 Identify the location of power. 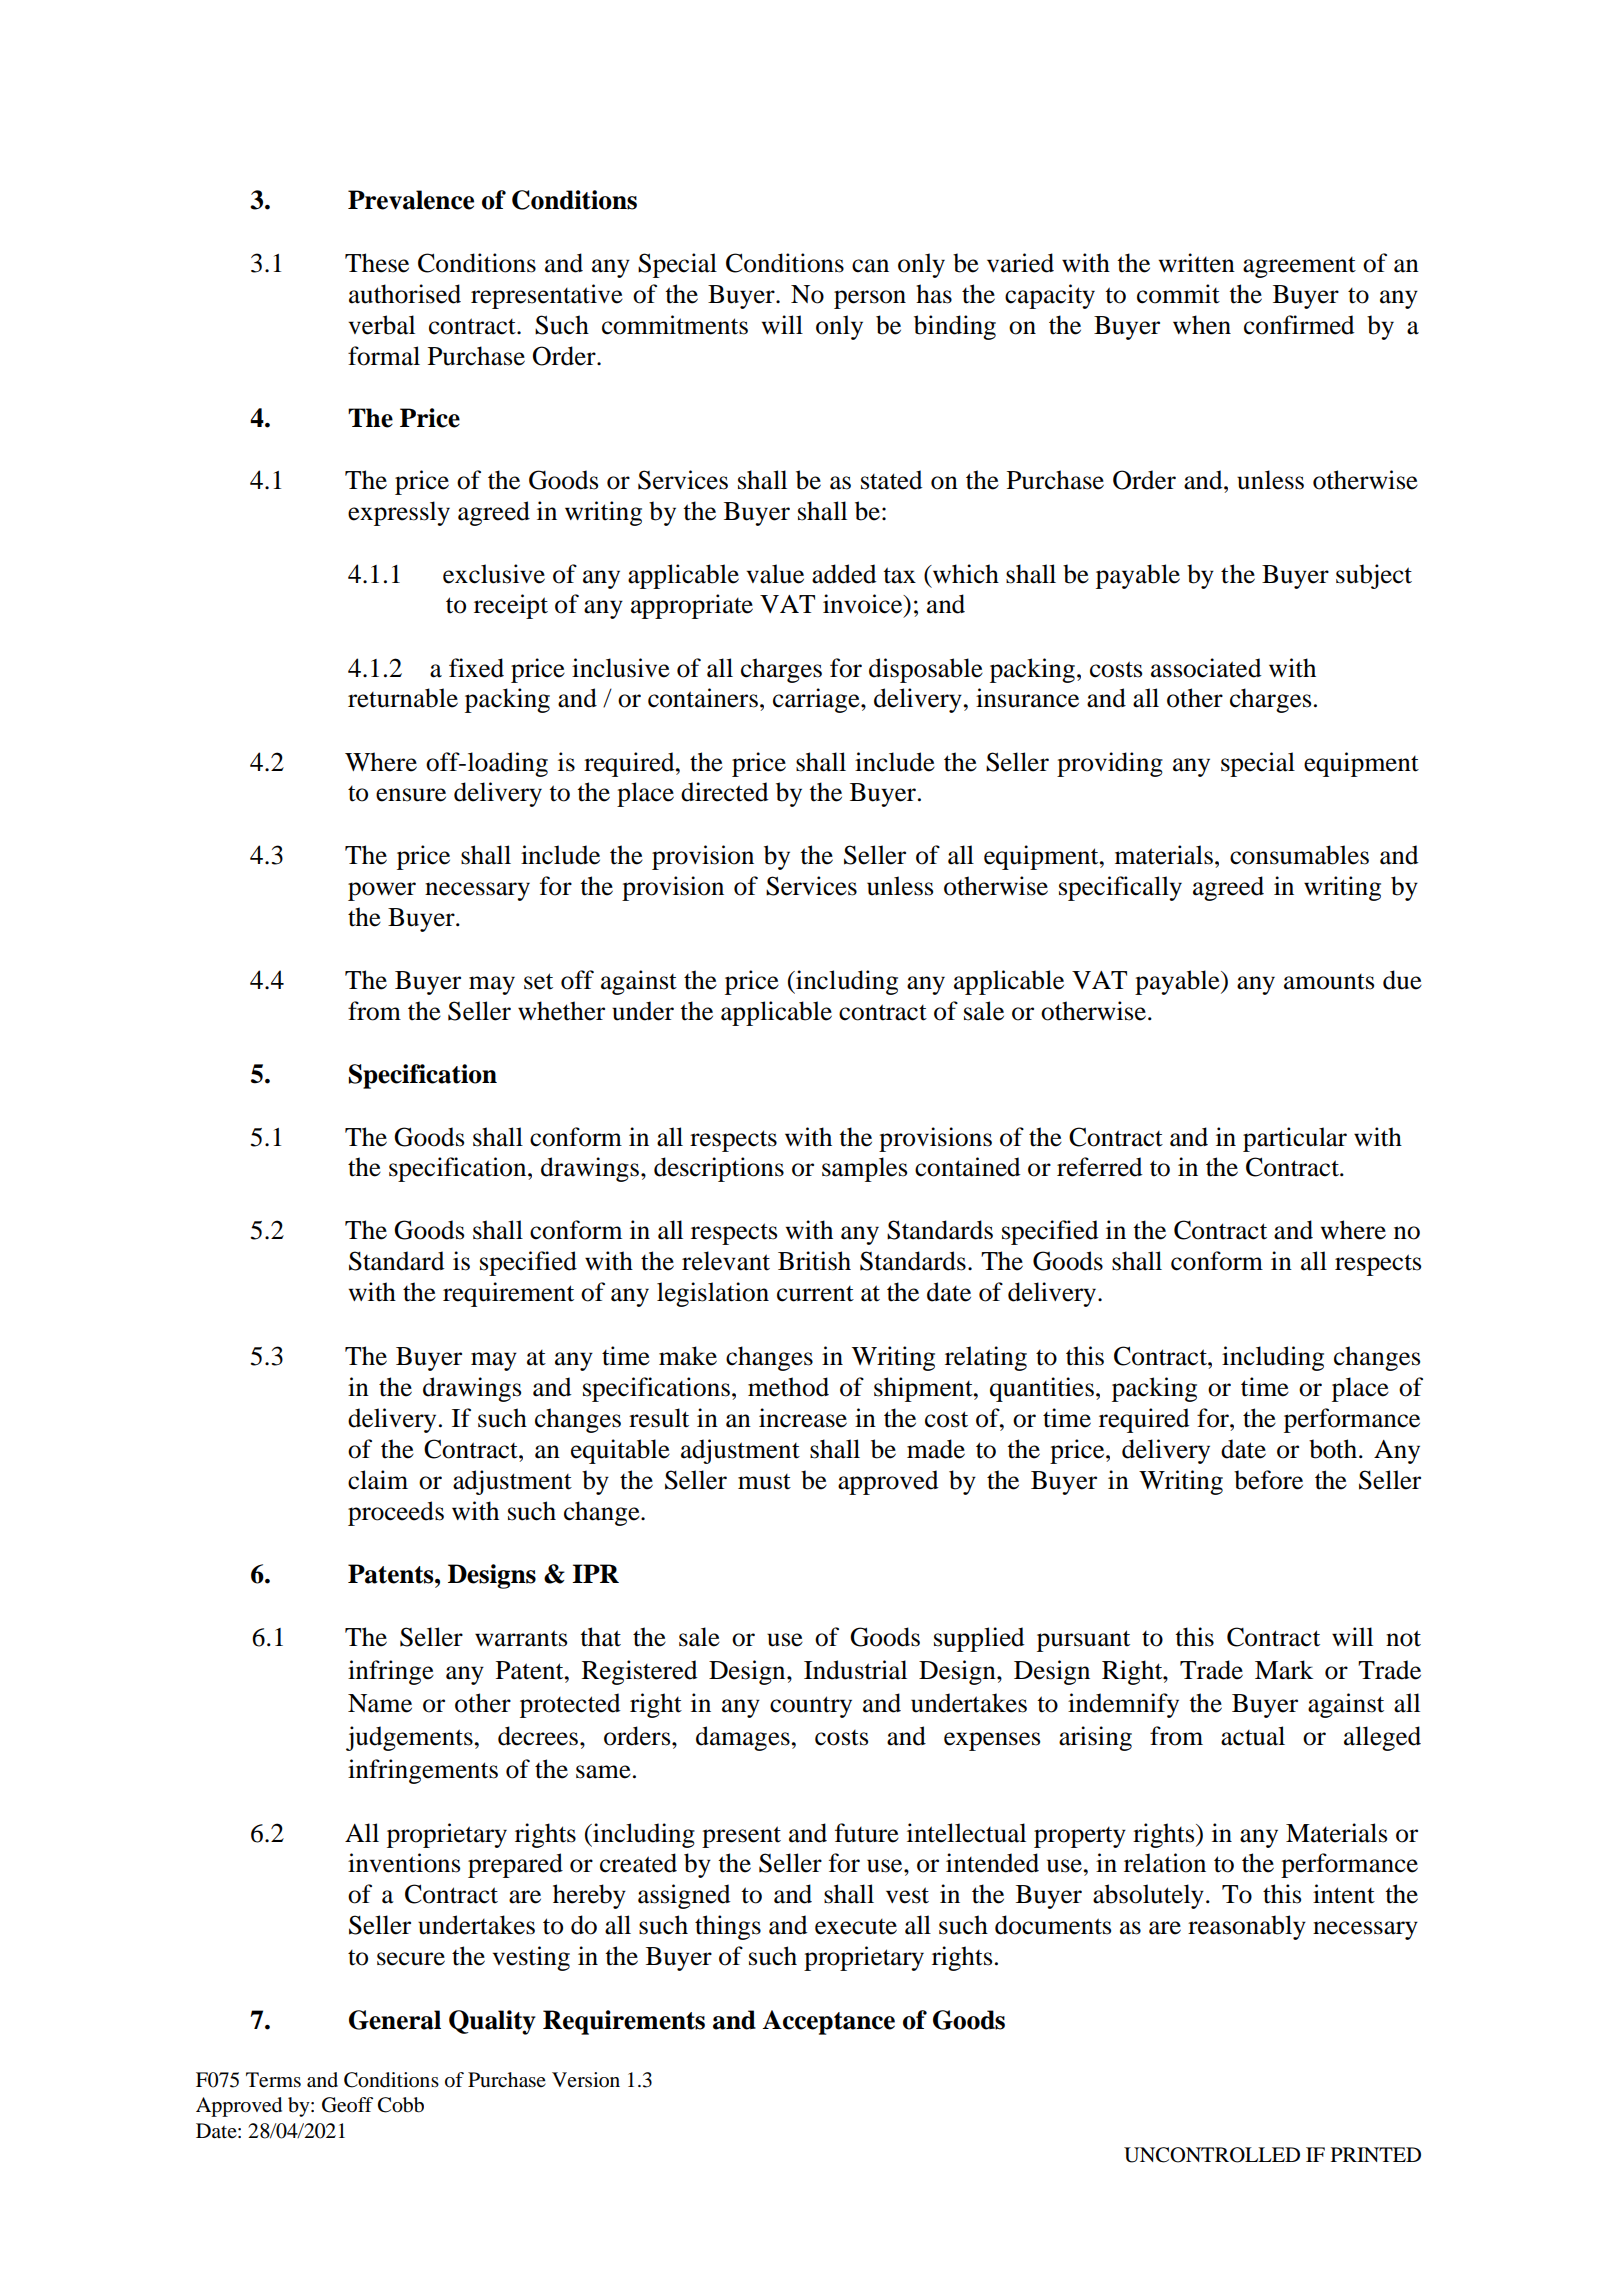
(382, 891).
